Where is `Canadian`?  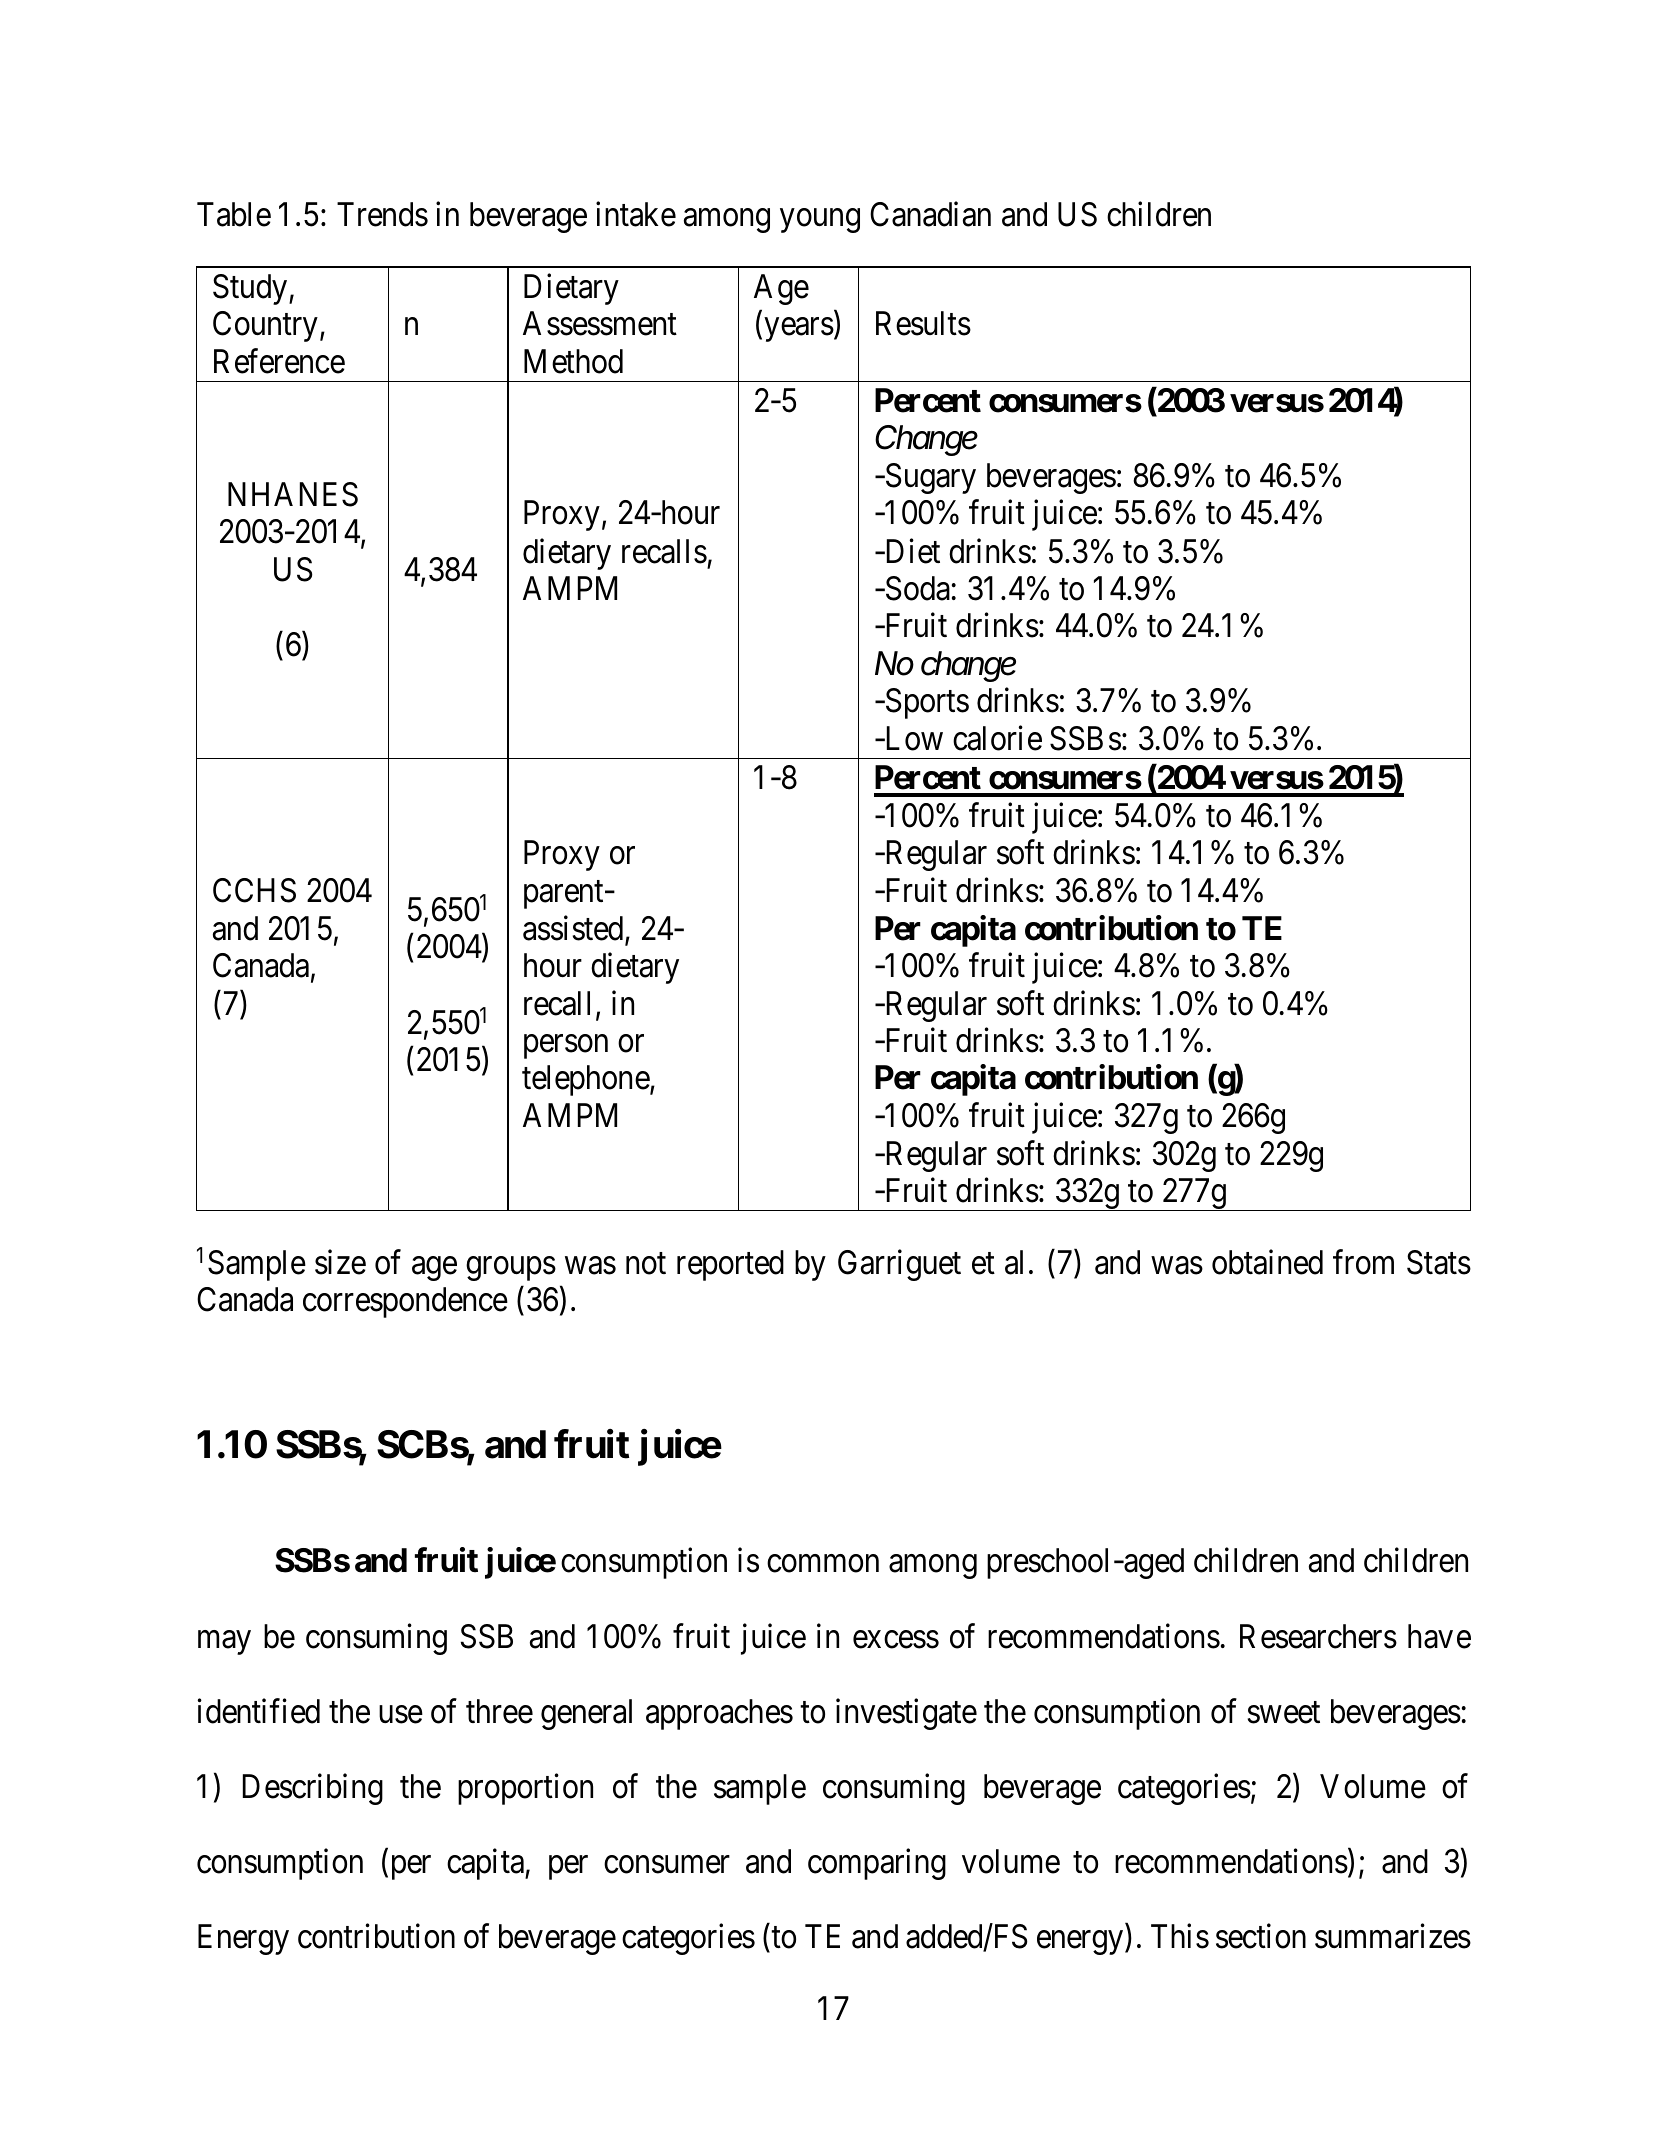
Canadian is located at coordinates (930, 214).
